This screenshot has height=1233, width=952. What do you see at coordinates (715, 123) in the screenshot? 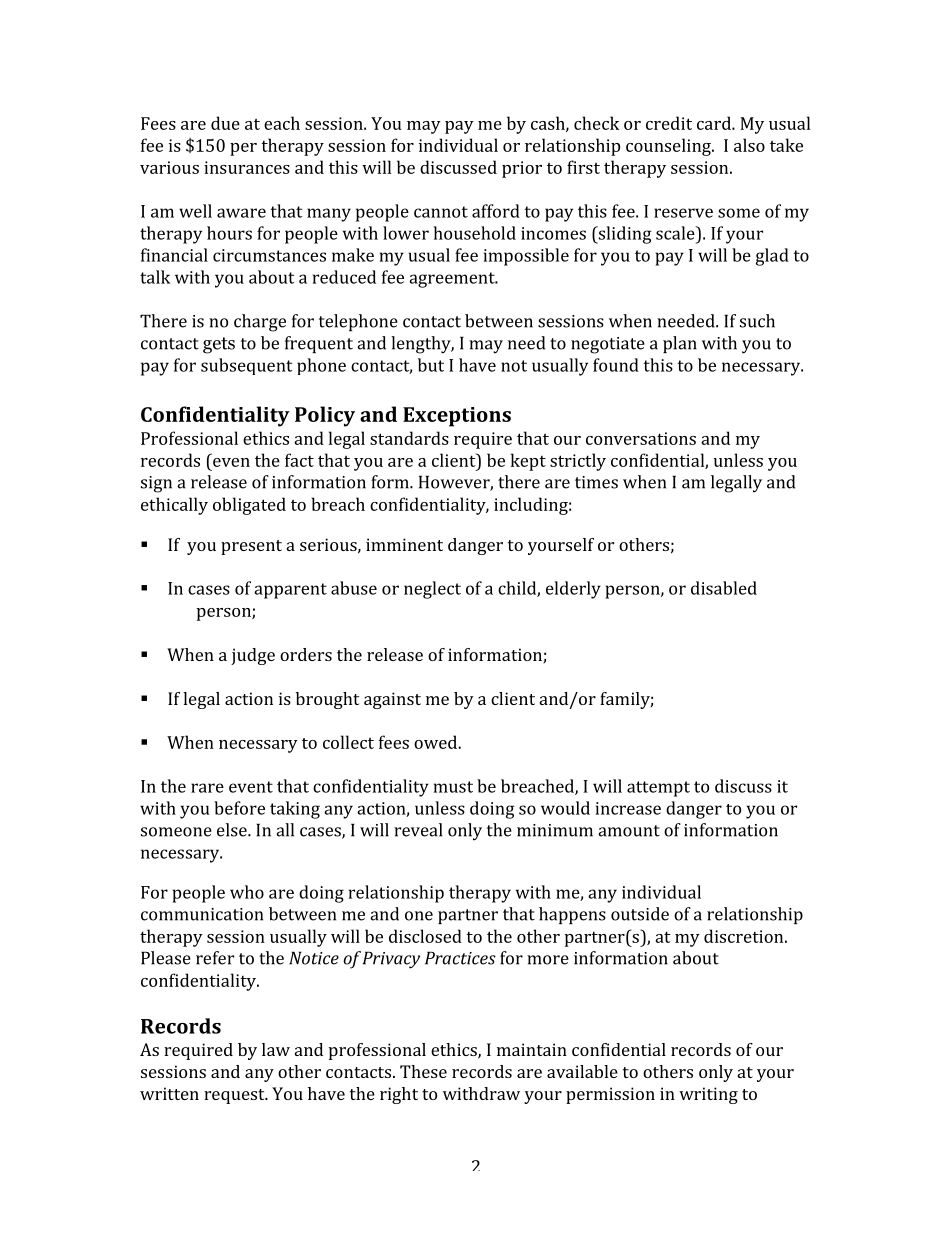
I see `card` at bounding box center [715, 123].
